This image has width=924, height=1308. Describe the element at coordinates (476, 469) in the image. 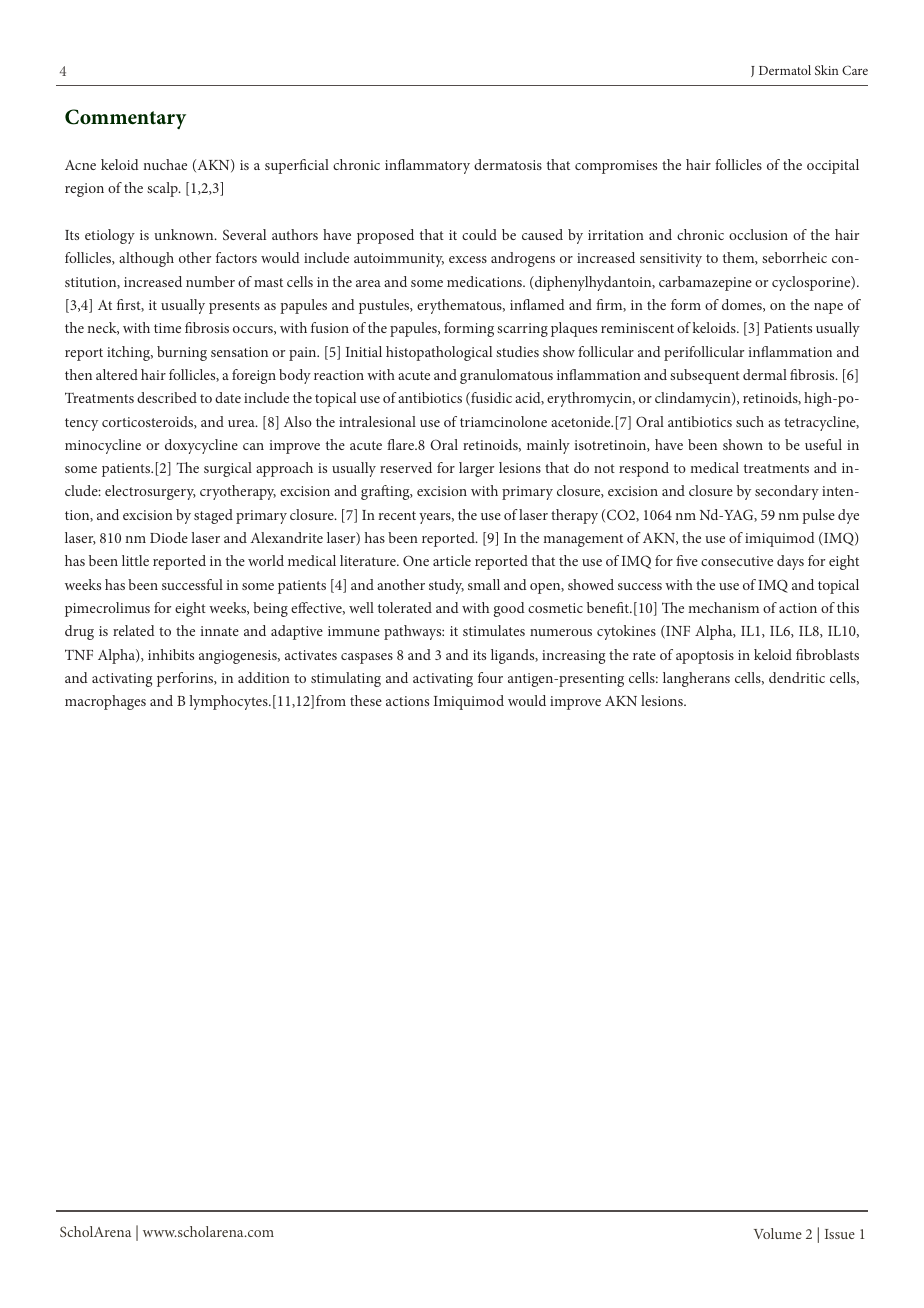

I see `larger` at that location.
